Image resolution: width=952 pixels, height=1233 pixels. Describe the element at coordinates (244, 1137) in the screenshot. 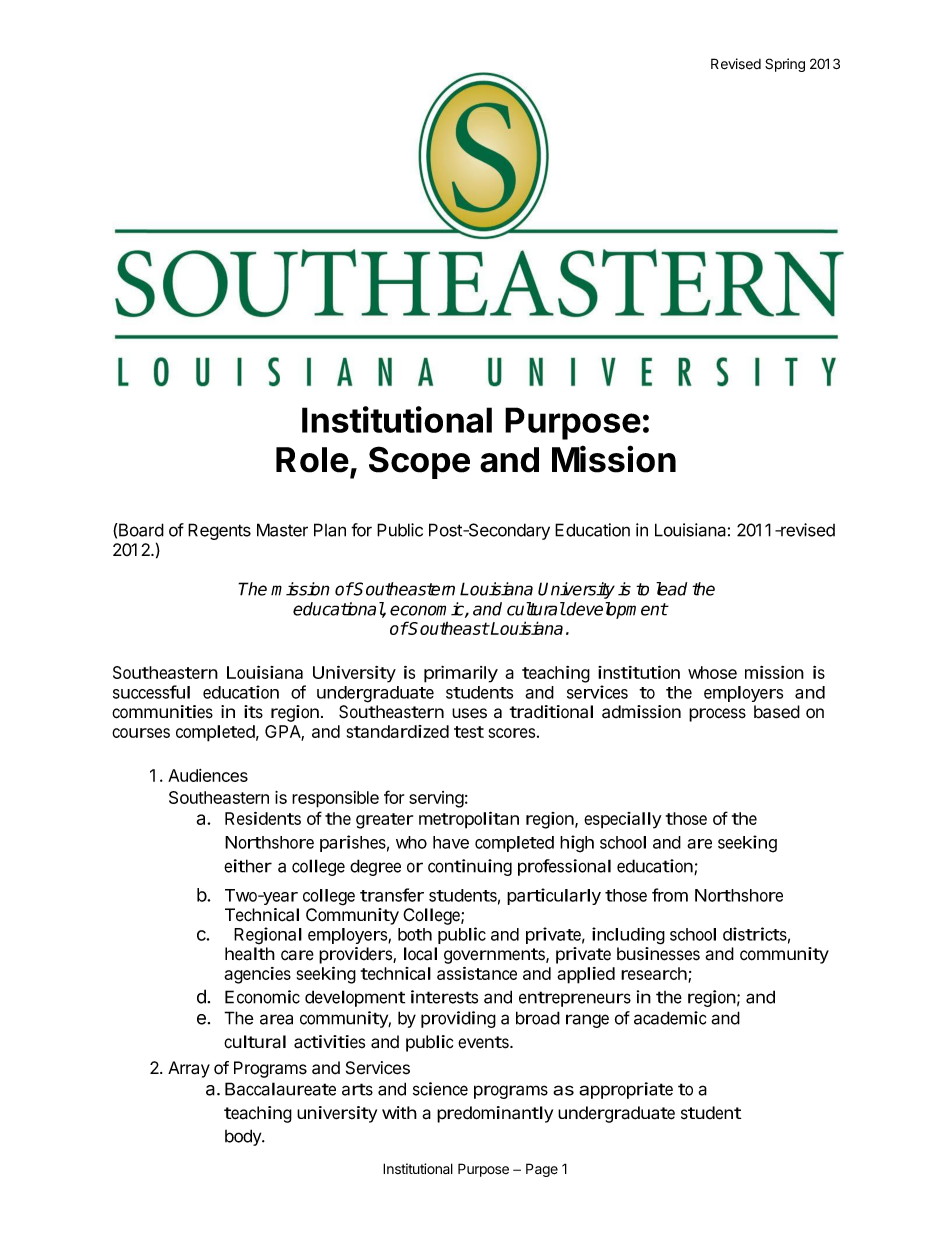

I see `body` at that location.
